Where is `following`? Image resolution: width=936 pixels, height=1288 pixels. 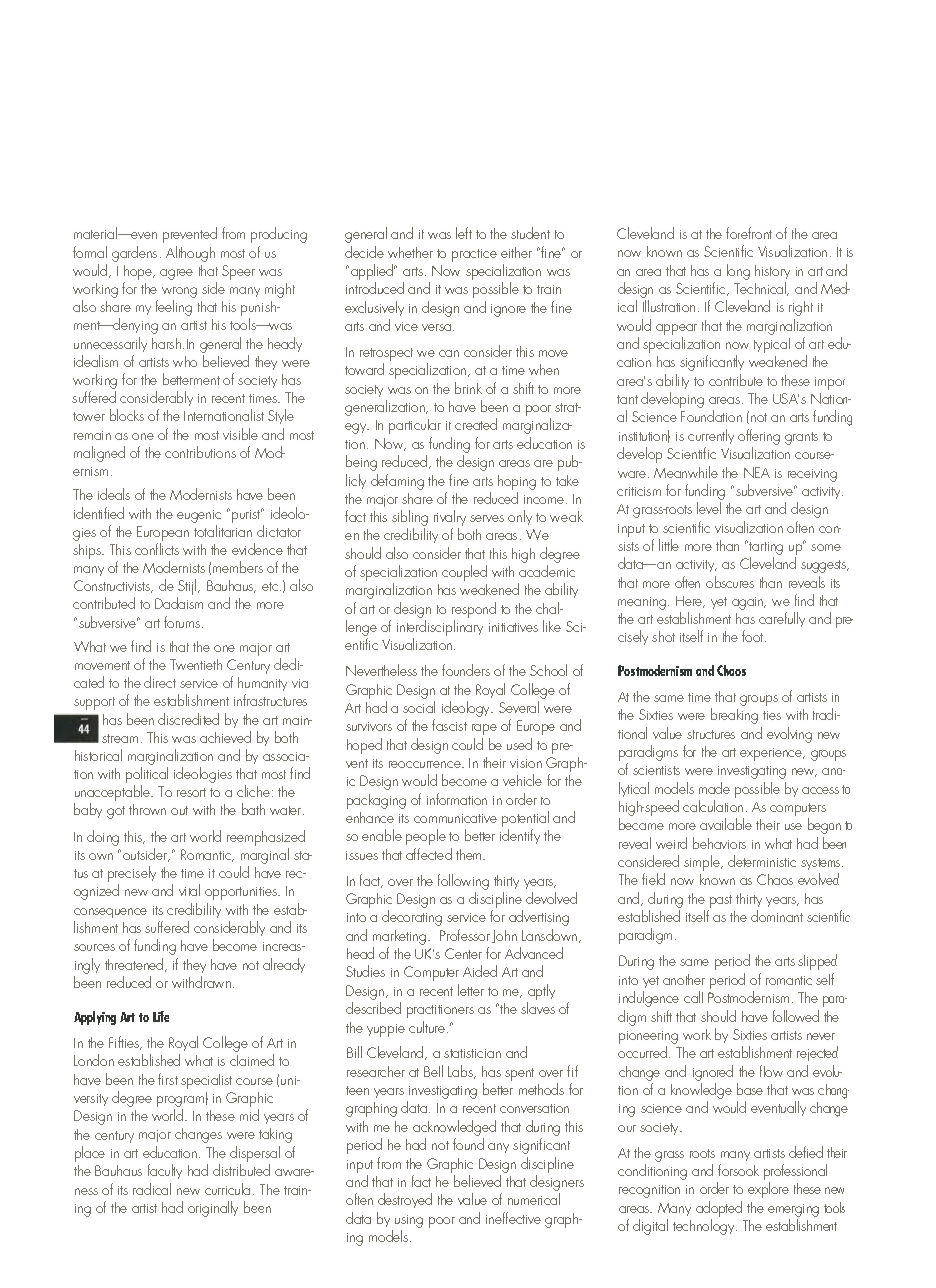
following is located at coordinates (463, 882).
